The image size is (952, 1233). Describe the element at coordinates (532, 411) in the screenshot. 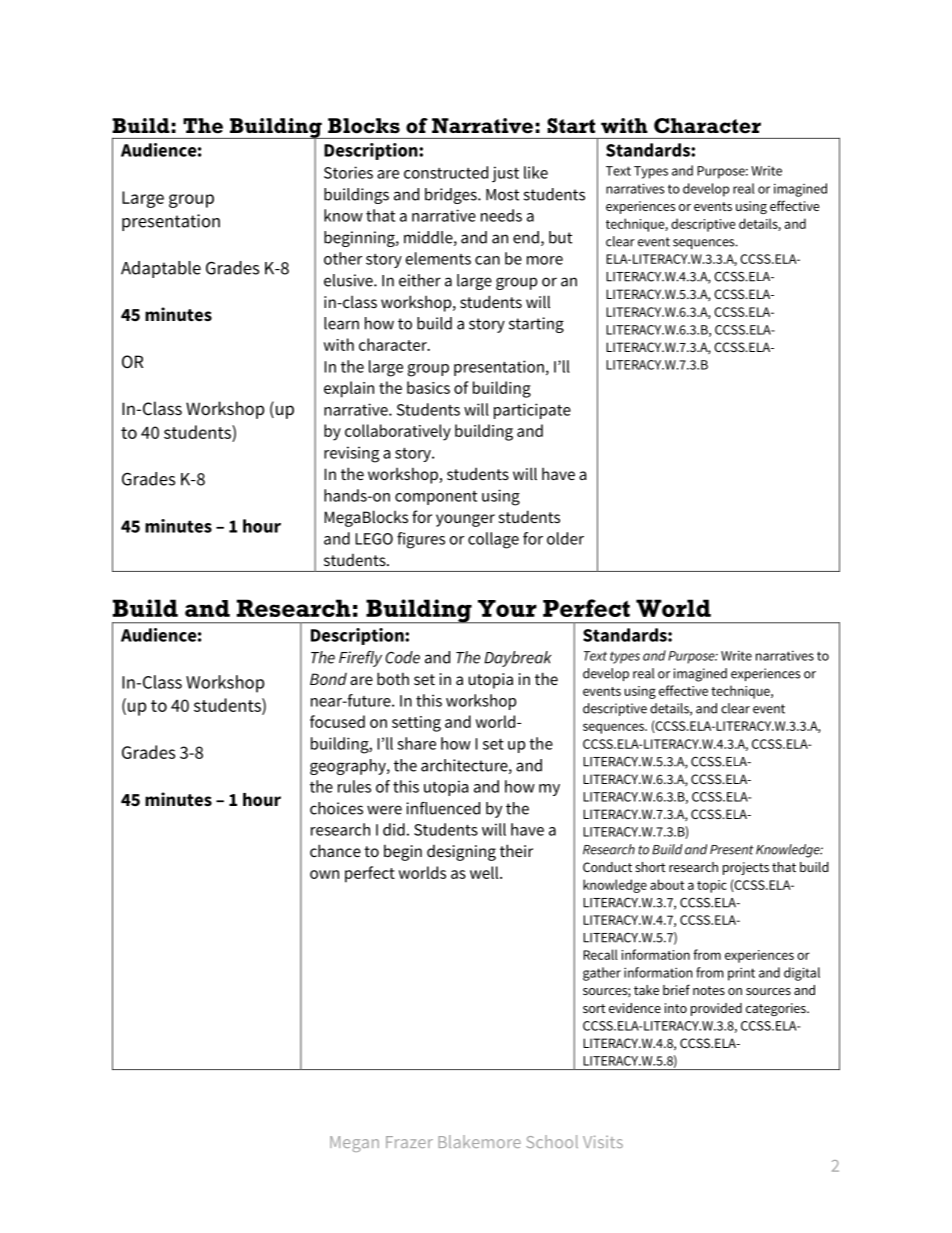

I see `participate` at that location.
